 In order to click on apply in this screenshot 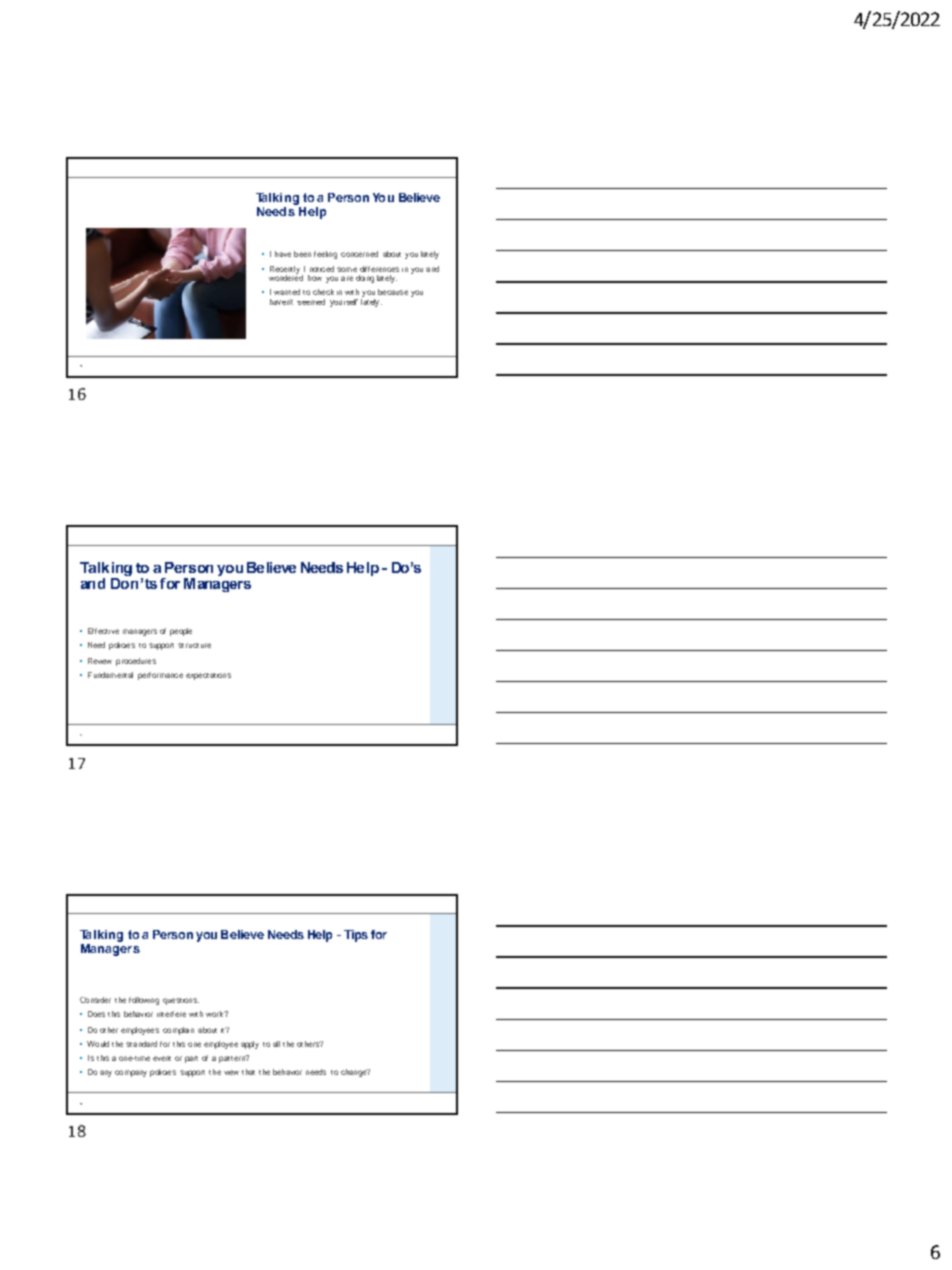, I will do `click(250, 1045)`.
